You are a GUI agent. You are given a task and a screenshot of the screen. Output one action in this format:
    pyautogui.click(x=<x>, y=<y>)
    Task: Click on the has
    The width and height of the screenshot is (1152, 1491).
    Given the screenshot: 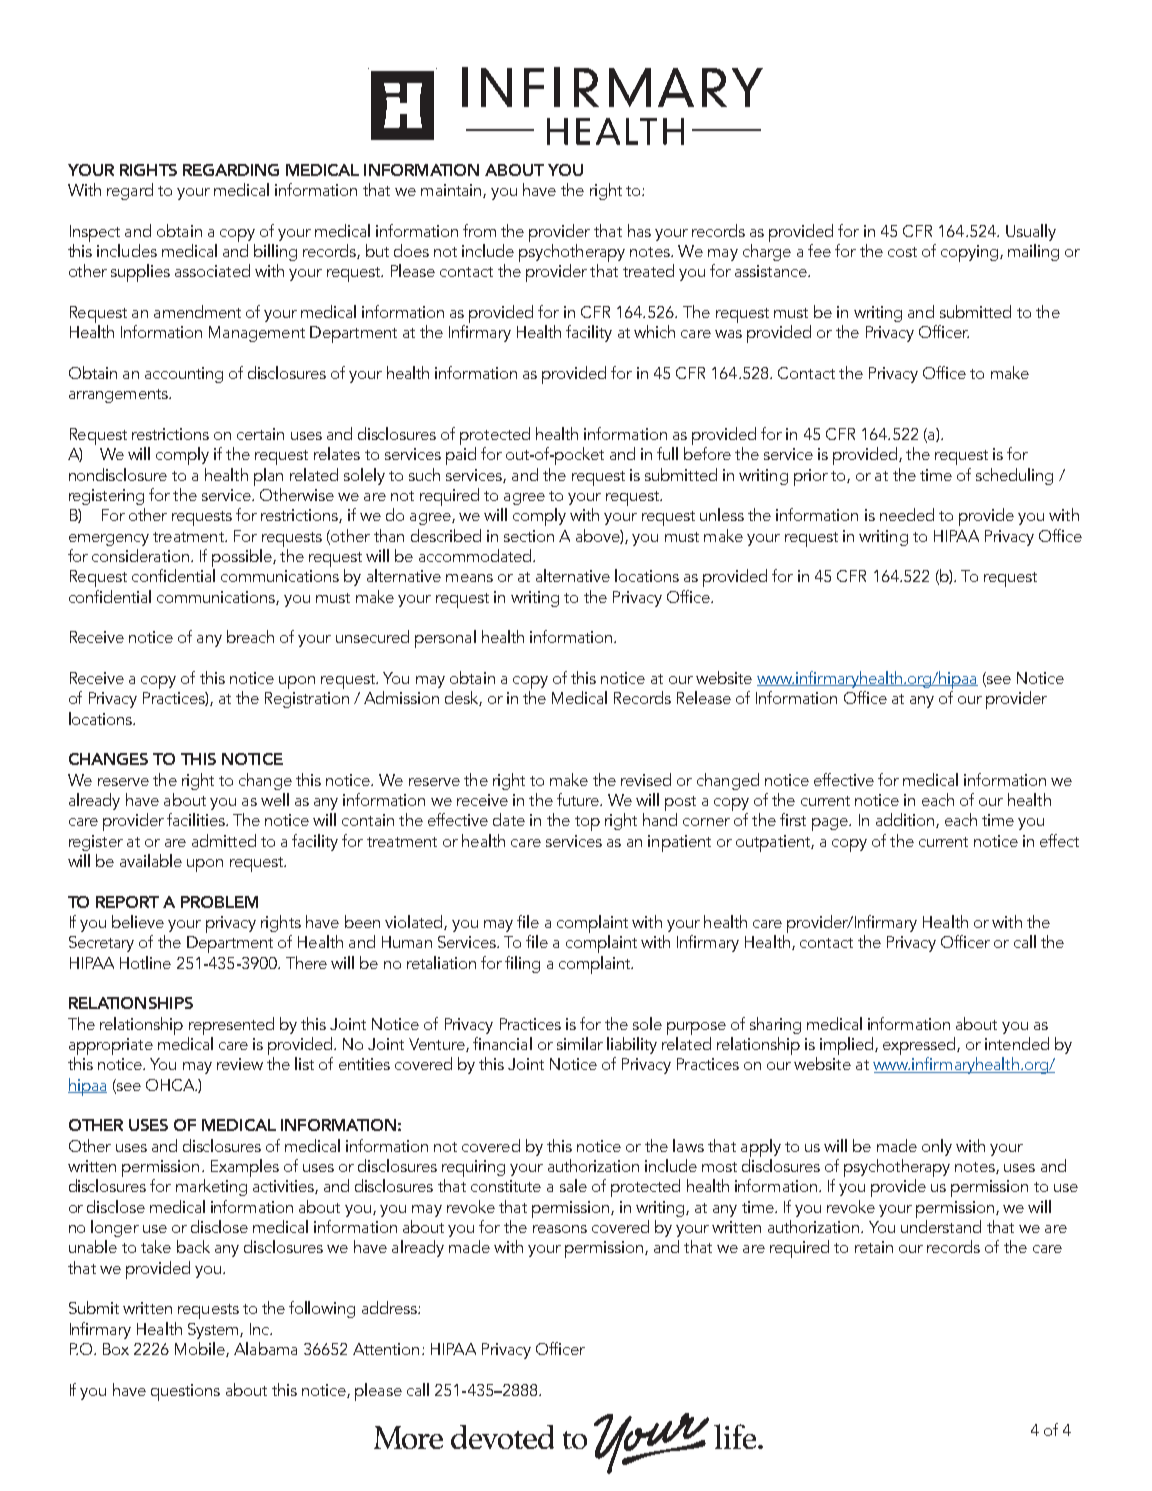 What is the action you would take?
    pyautogui.click(x=639, y=230)
